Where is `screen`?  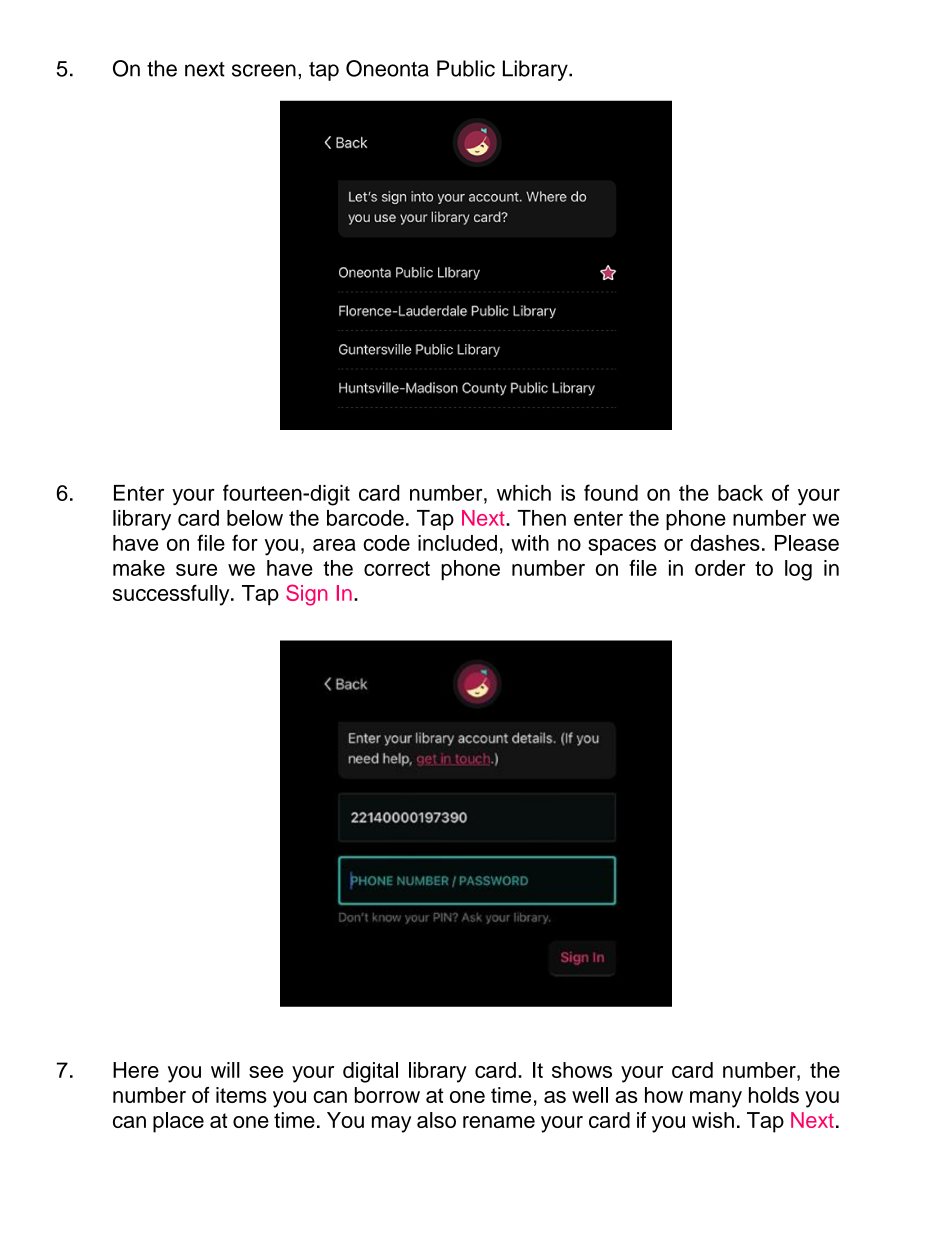
screen is located at coordinates (264, 70).
